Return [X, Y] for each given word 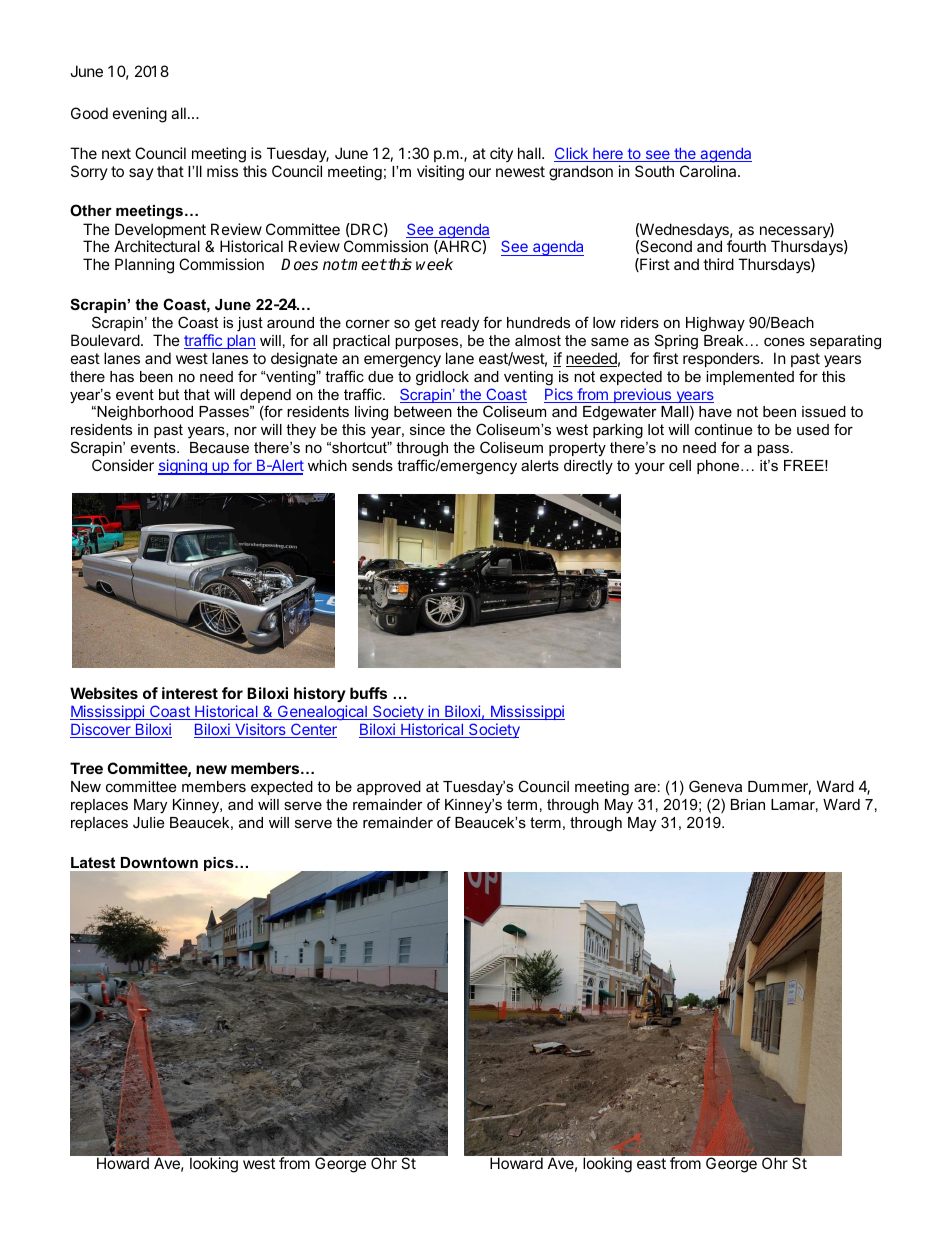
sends [372, 465]
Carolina [709, 171]
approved [389, 788]
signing [183, 467]
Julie [148, 822]
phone [718, 467]
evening [140, 115]
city [501, 154]
